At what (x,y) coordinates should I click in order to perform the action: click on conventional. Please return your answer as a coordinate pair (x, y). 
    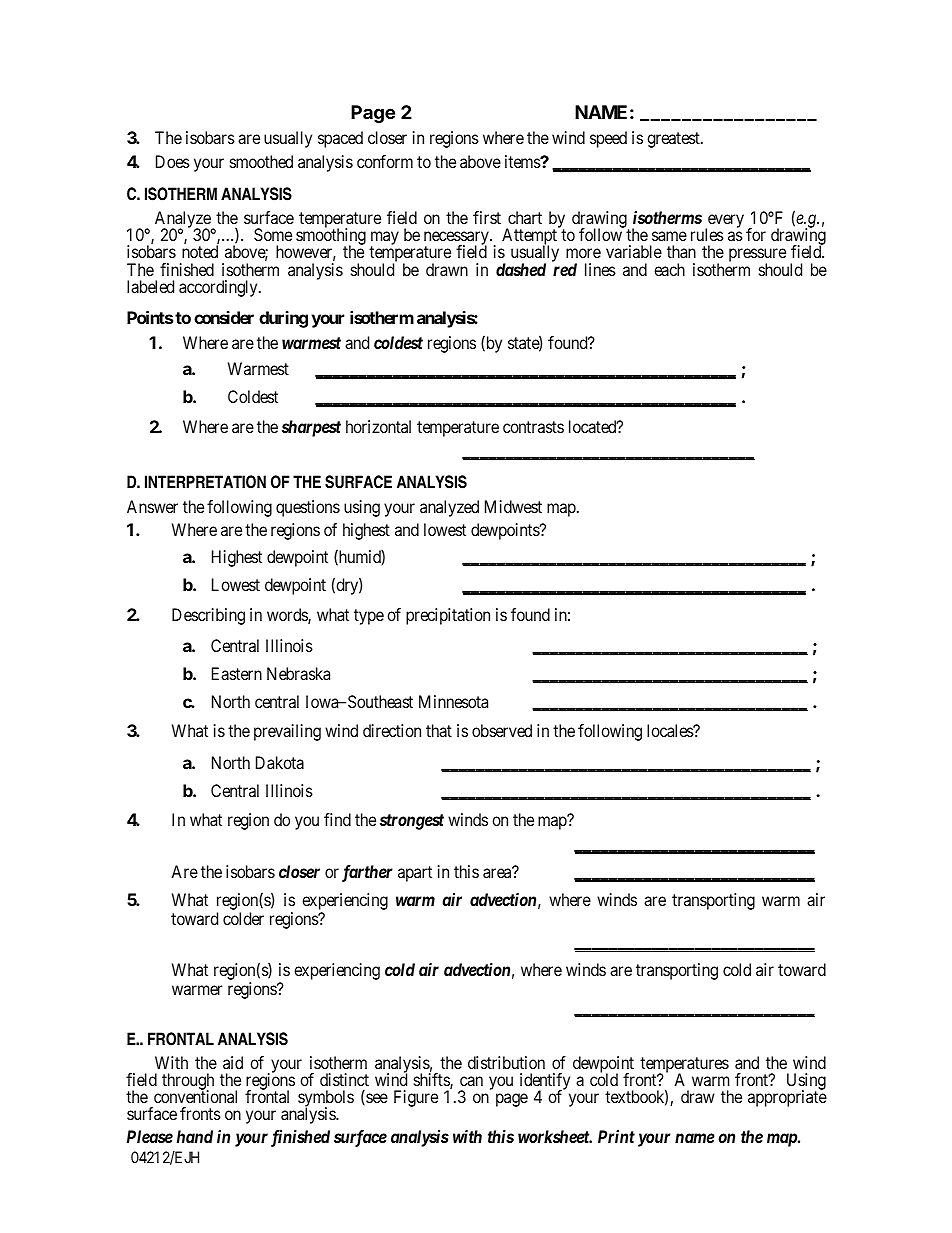
    Looking at the image, I should click on (195, 1096).
